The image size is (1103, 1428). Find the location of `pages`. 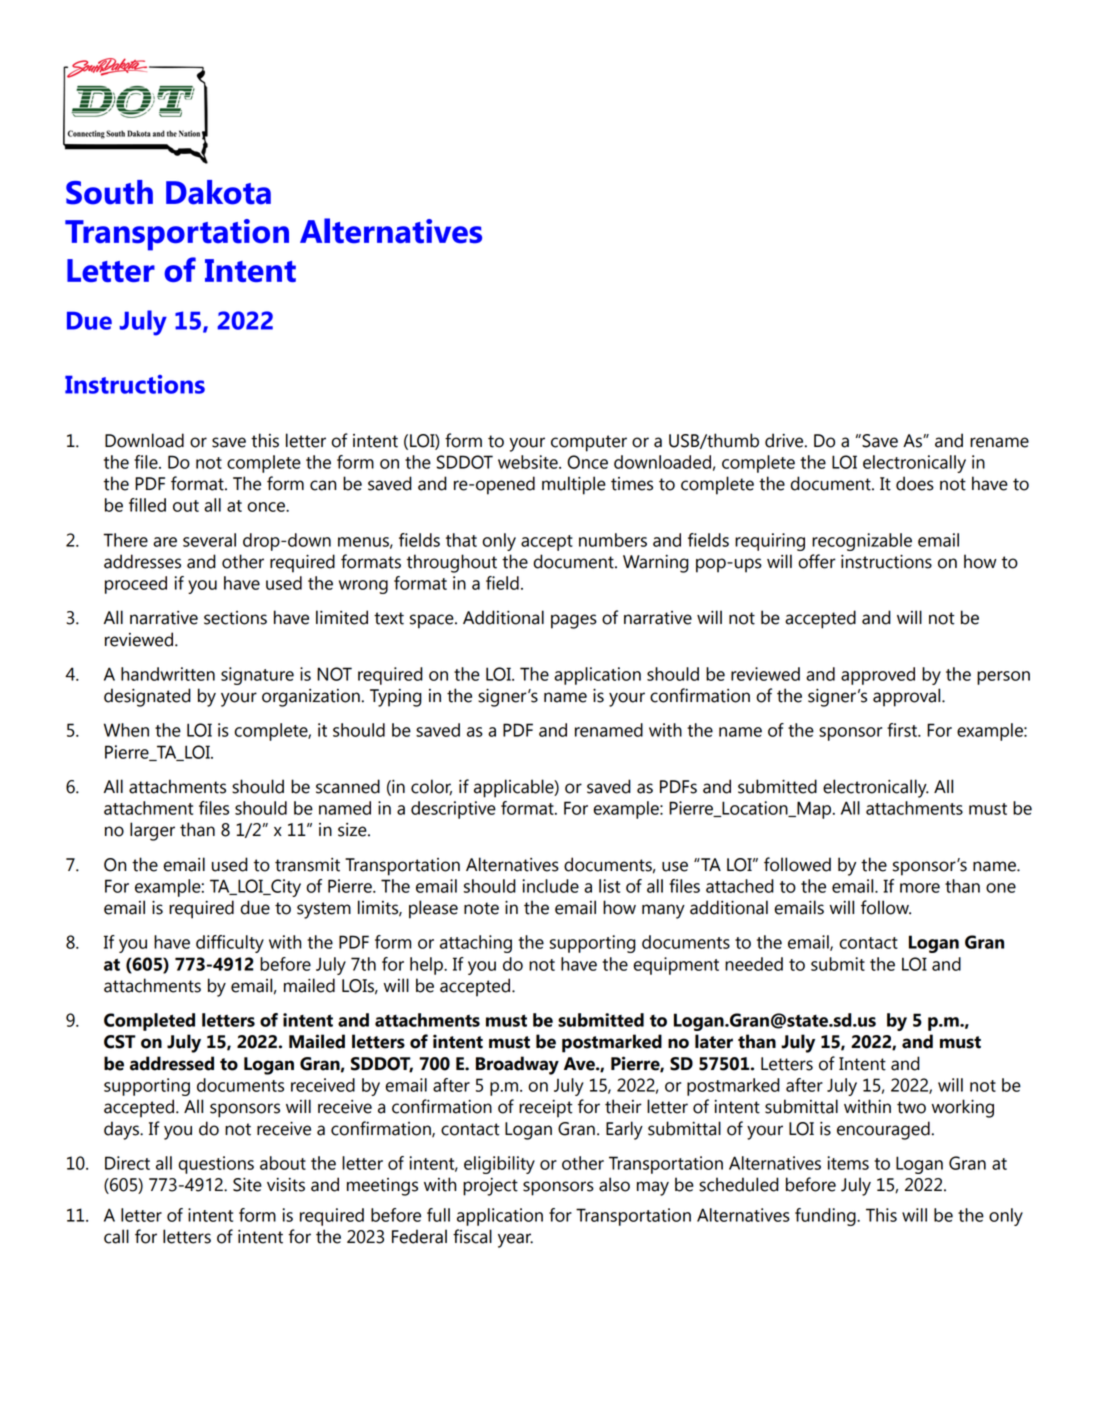

pages is located at coordinates (574, 621).
